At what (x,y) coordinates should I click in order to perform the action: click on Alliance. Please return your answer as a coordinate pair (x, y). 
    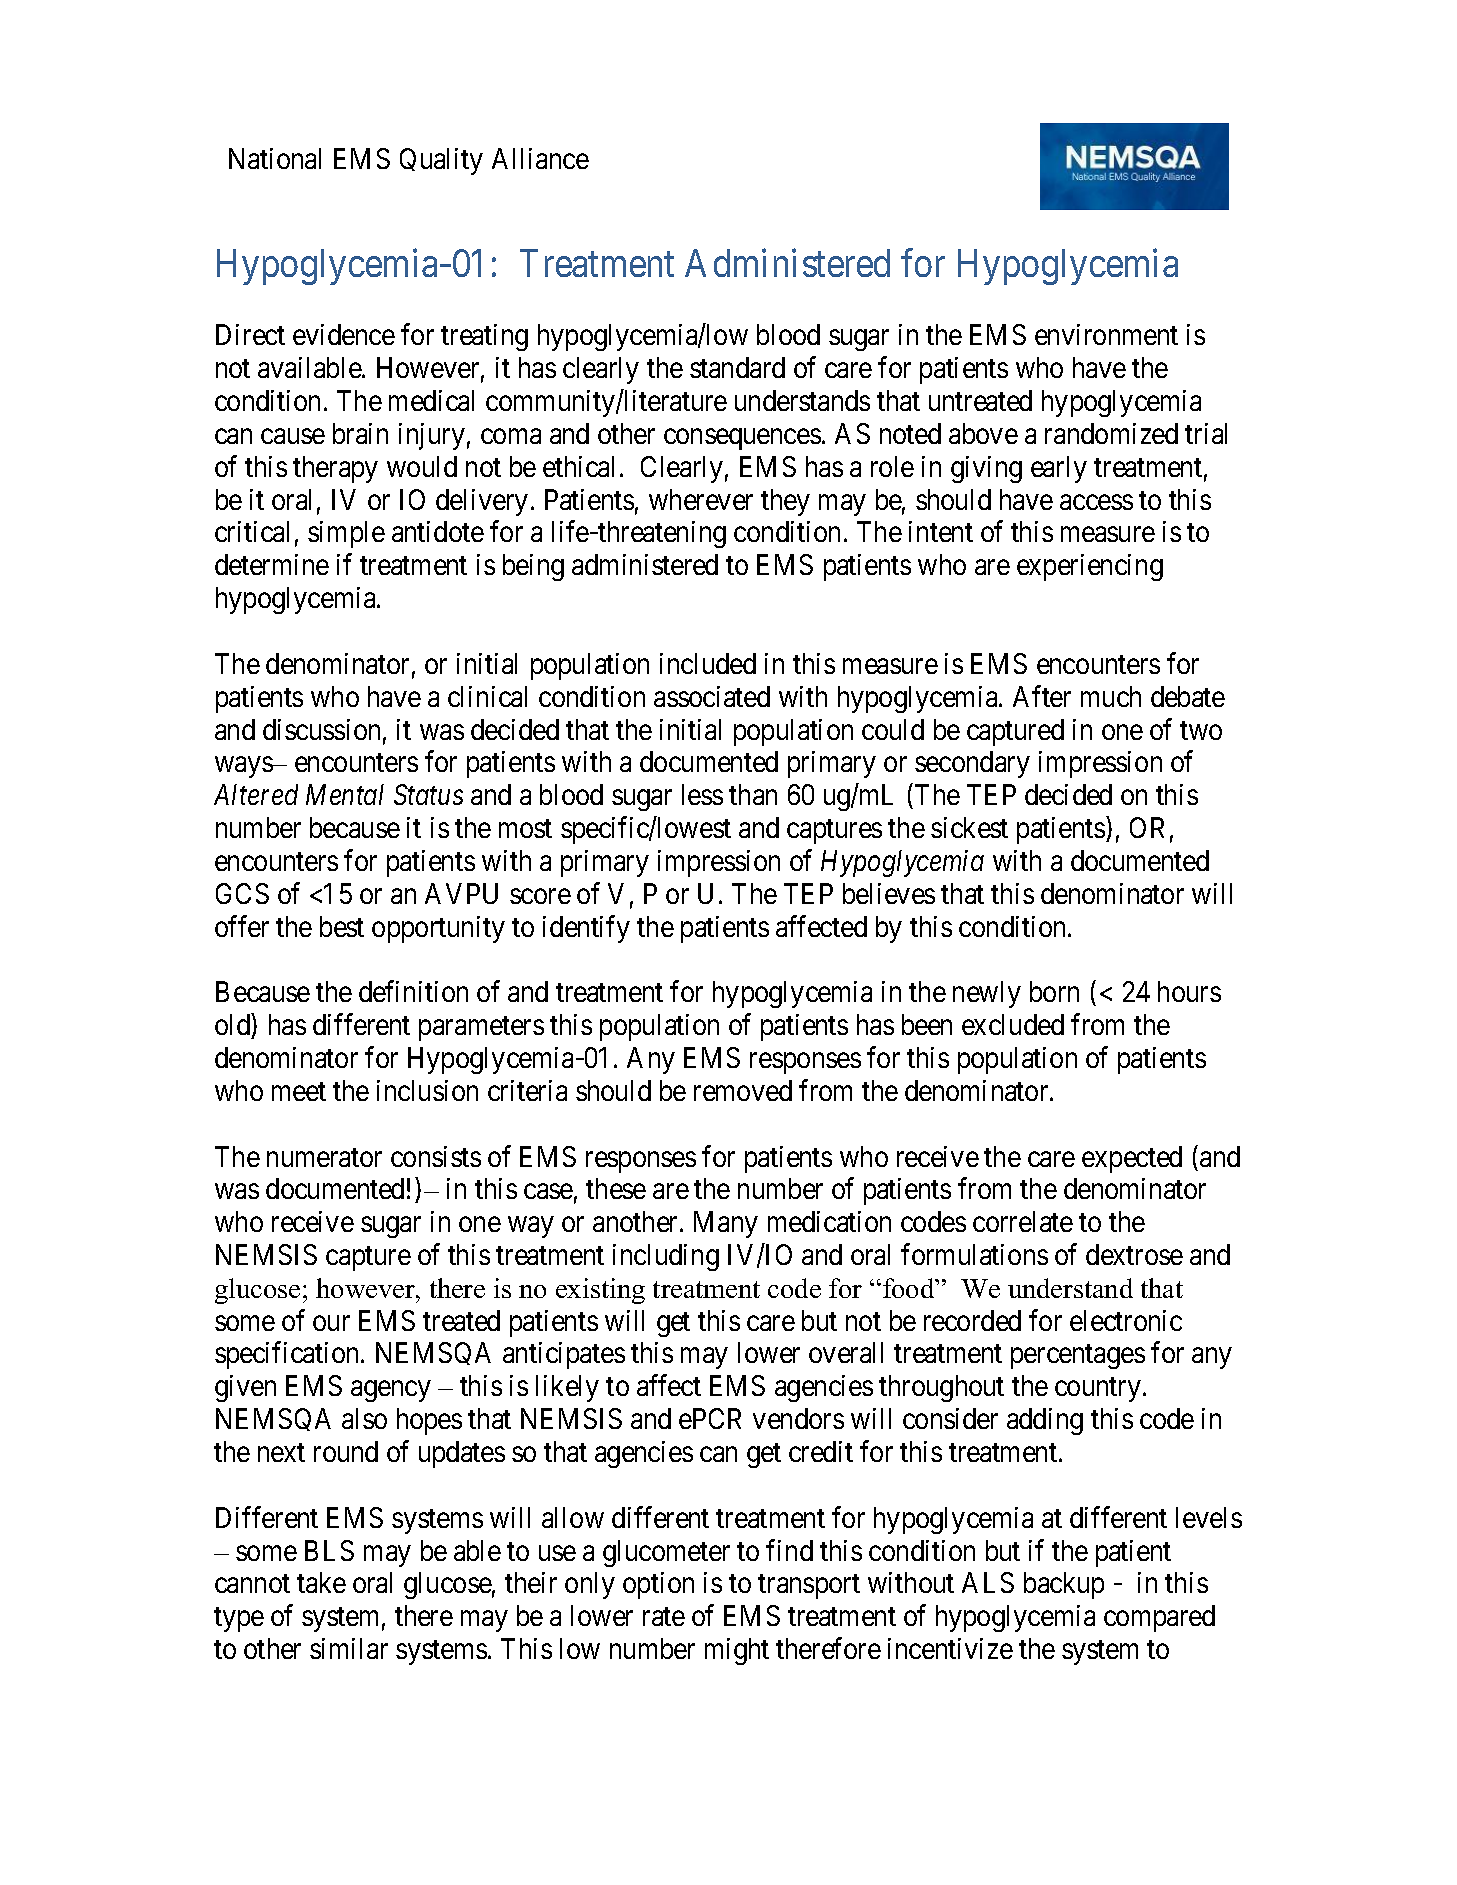
    Looking at the image, I should click on (540, 158).
